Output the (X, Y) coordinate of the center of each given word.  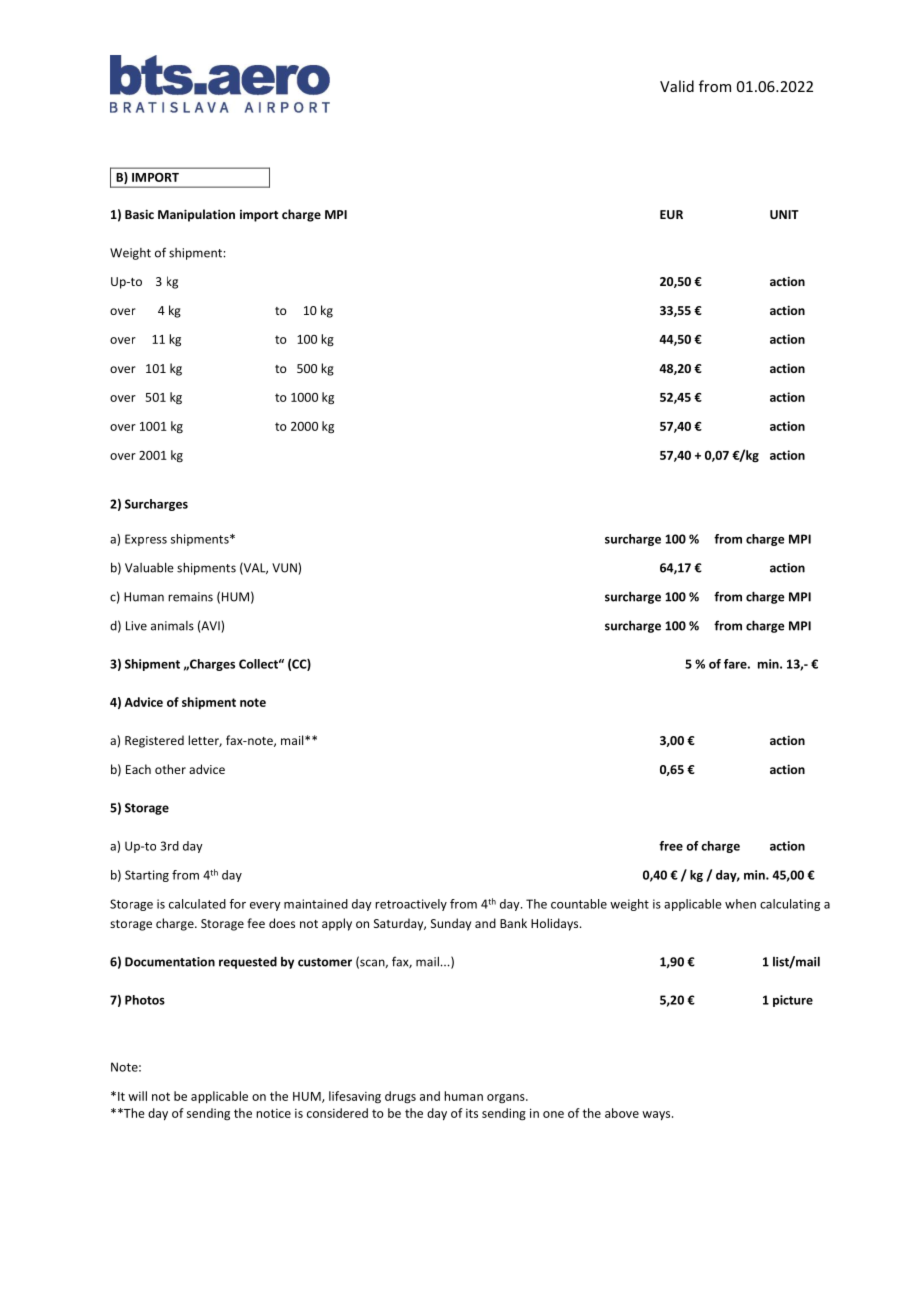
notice (273, 1113)
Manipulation (196, 215)
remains (190, 597)
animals (172, 626)
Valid (677, 86)
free (671, 846)
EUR (671, 214)
